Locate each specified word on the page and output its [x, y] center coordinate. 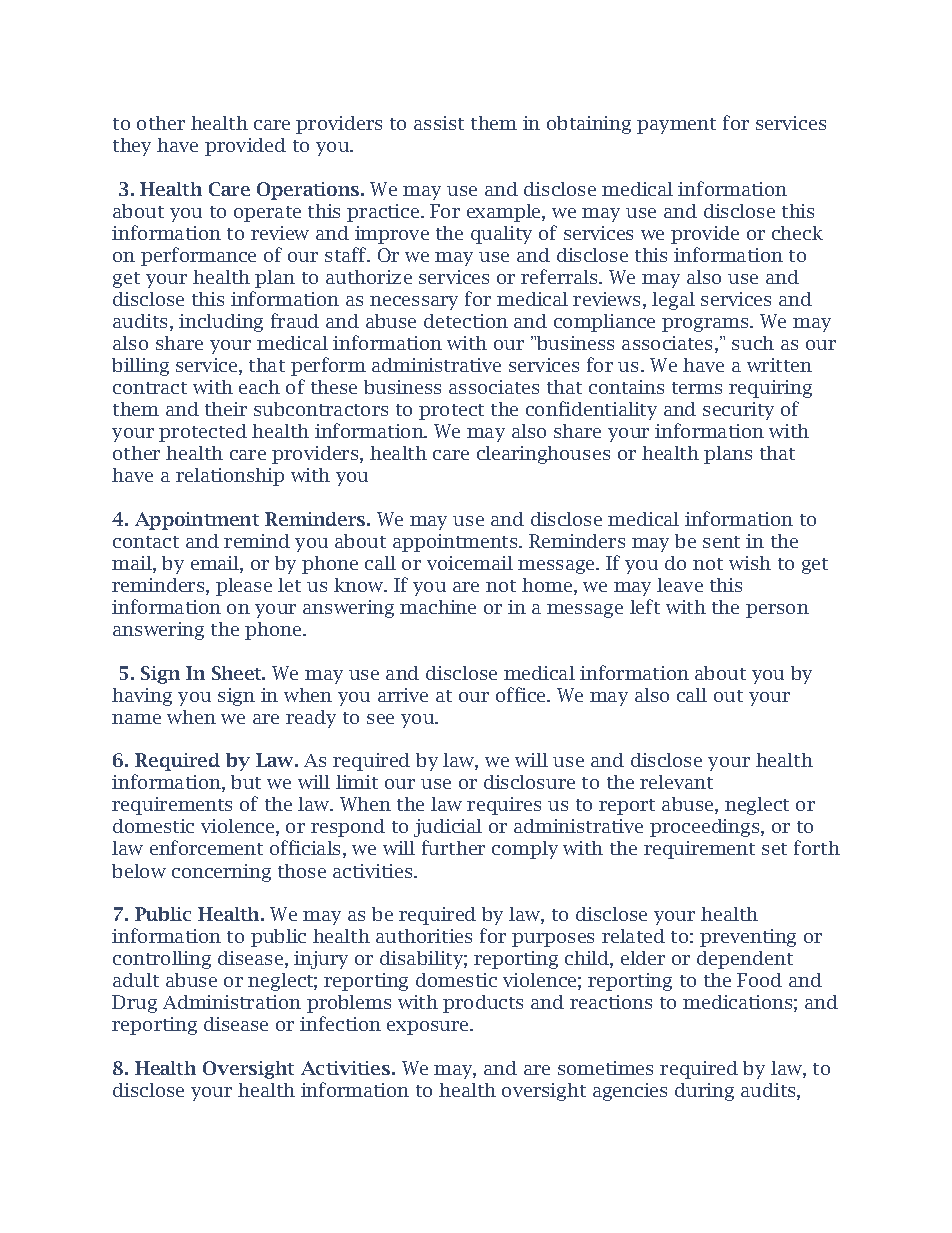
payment [676, 126]
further [453, 847]
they [132, 147]
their [226, 409]
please [244, 587]
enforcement [206, 847]
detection [466, 321]
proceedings [706, 828]
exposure [429, 1028]
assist [439, 123]
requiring [770, 389]
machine [438, 607]
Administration [232, 1002]
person [777, 611]
